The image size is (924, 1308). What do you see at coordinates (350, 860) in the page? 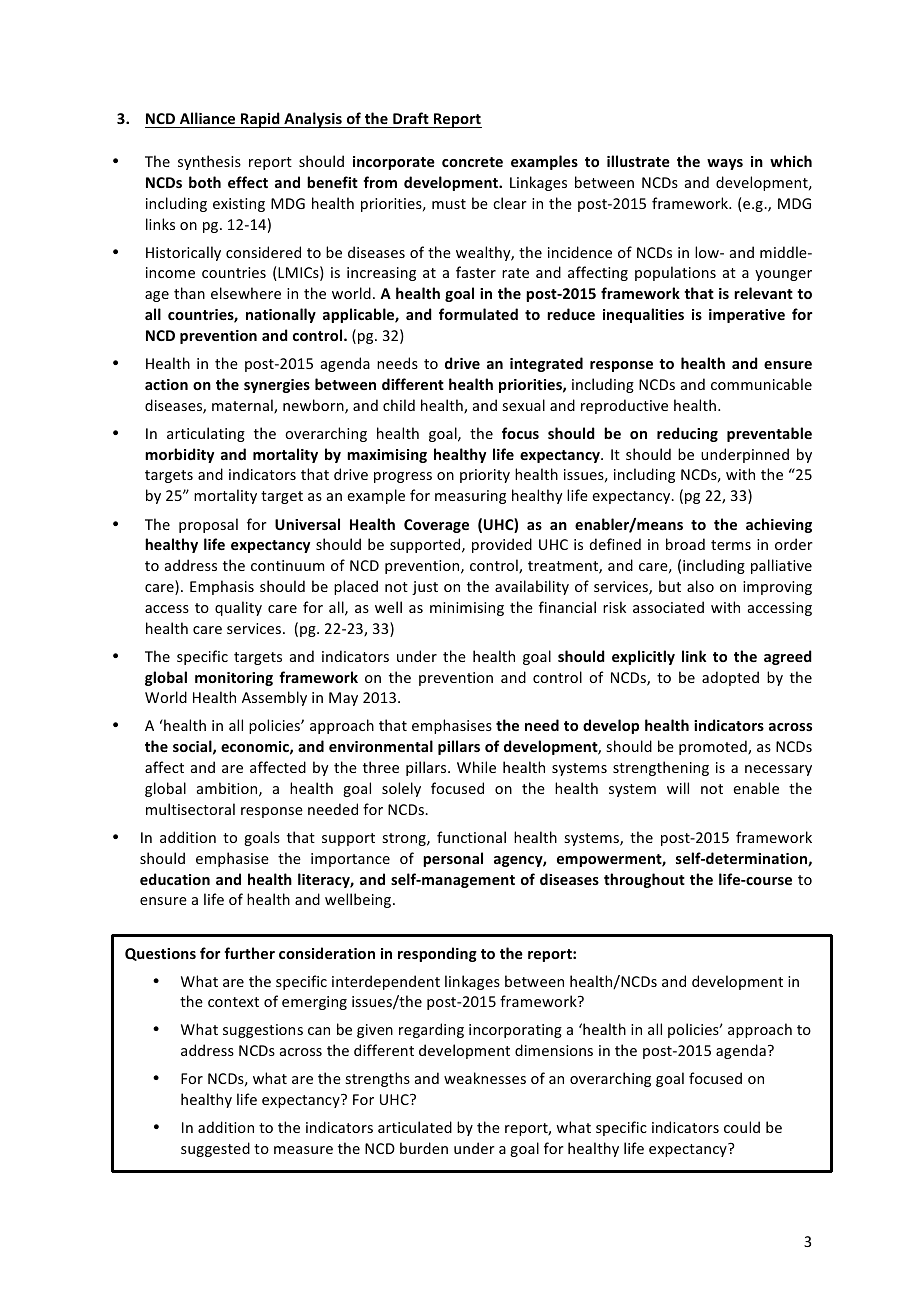
I see `importance` at bounding box center [350, 860].
